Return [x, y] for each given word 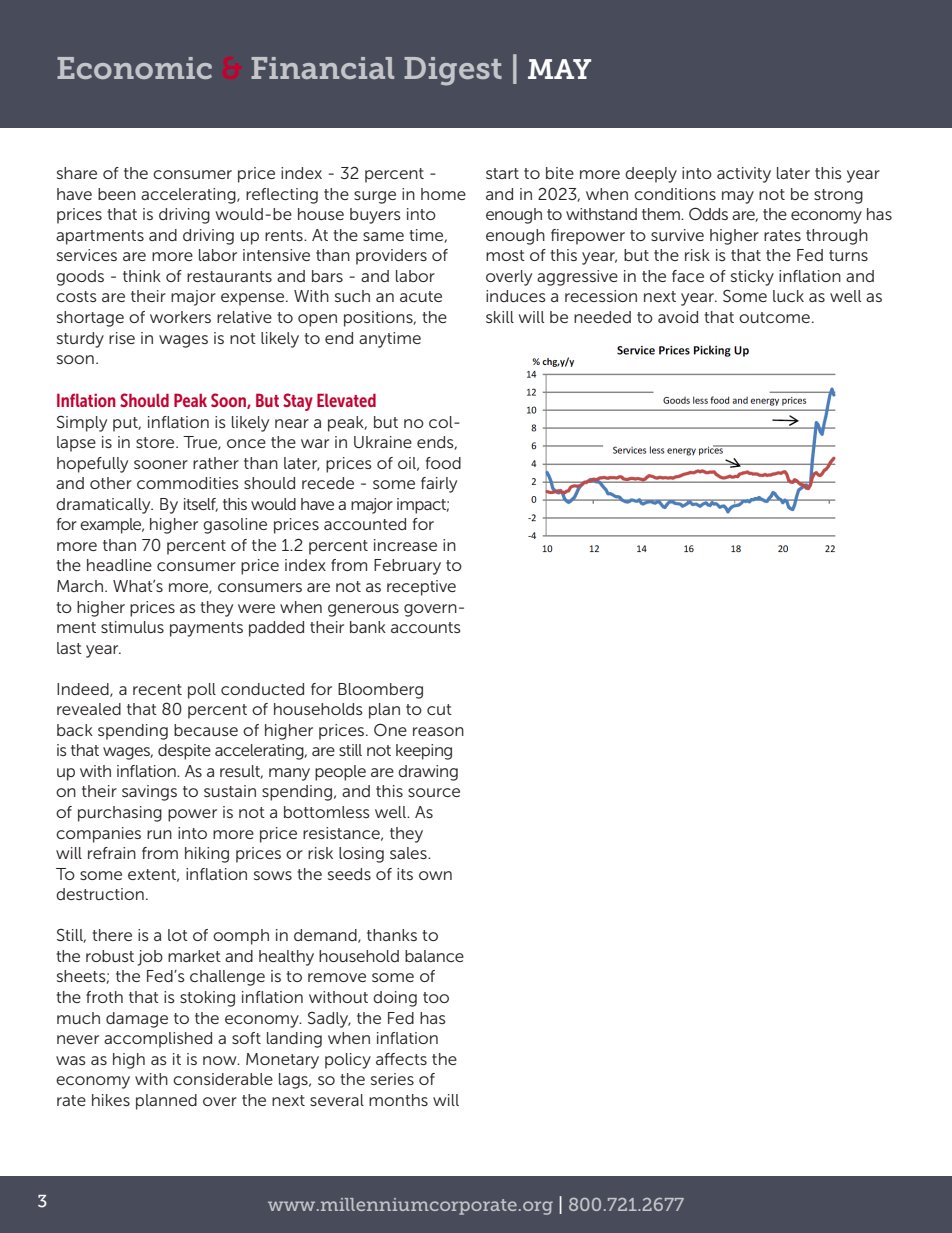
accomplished [158, 1040]
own [435, 875]
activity [744, 175]
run [159, 834]
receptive [421, 588]
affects [401, 1059]
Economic [134, 68]
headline [119, 565]
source [434, 792]
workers [180, 317]
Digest [453, 71]
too [436, 997]
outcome [774, 317]
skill [500, 317]
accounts [426, 627]
